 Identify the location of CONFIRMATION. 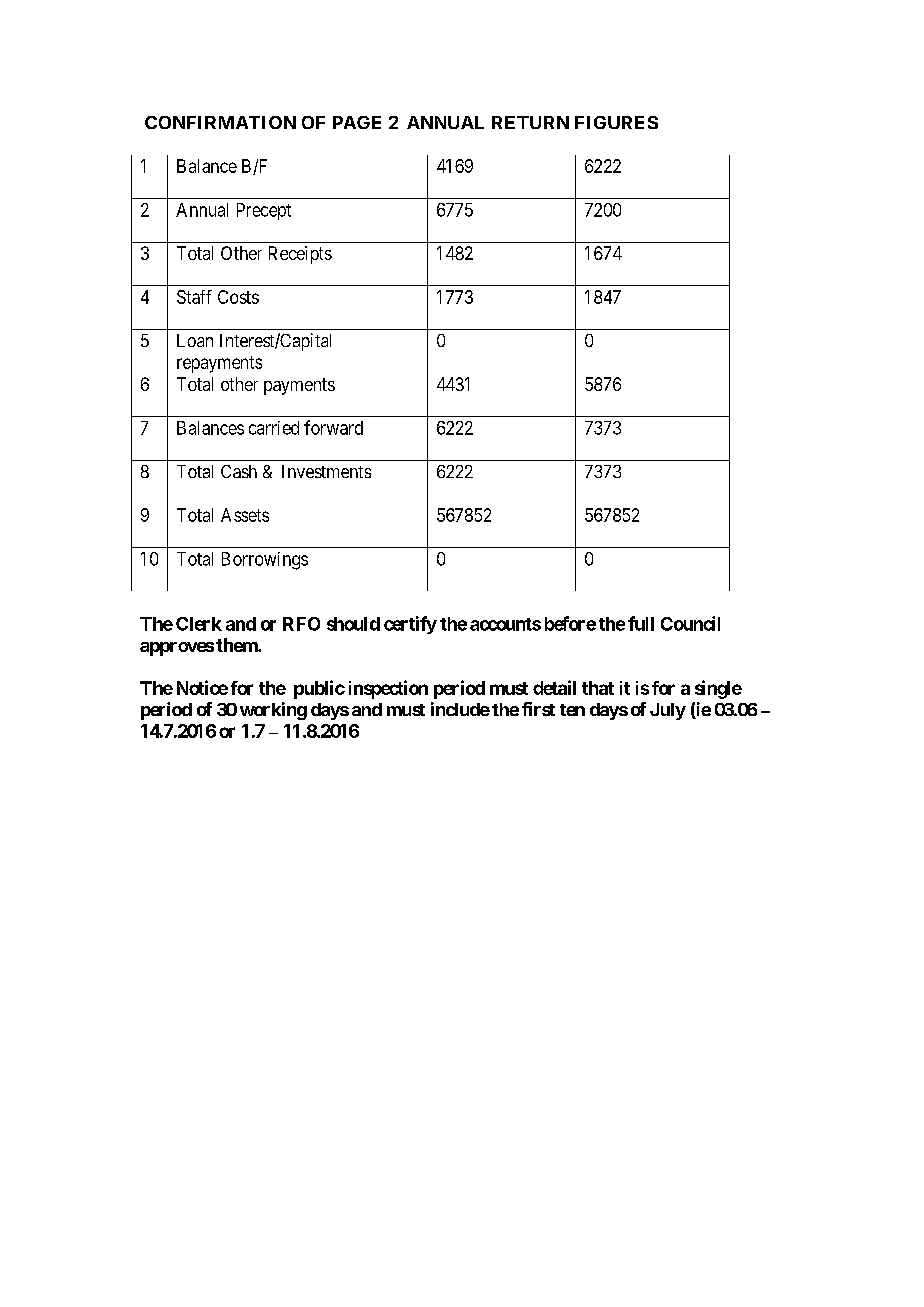
(220, 122).
